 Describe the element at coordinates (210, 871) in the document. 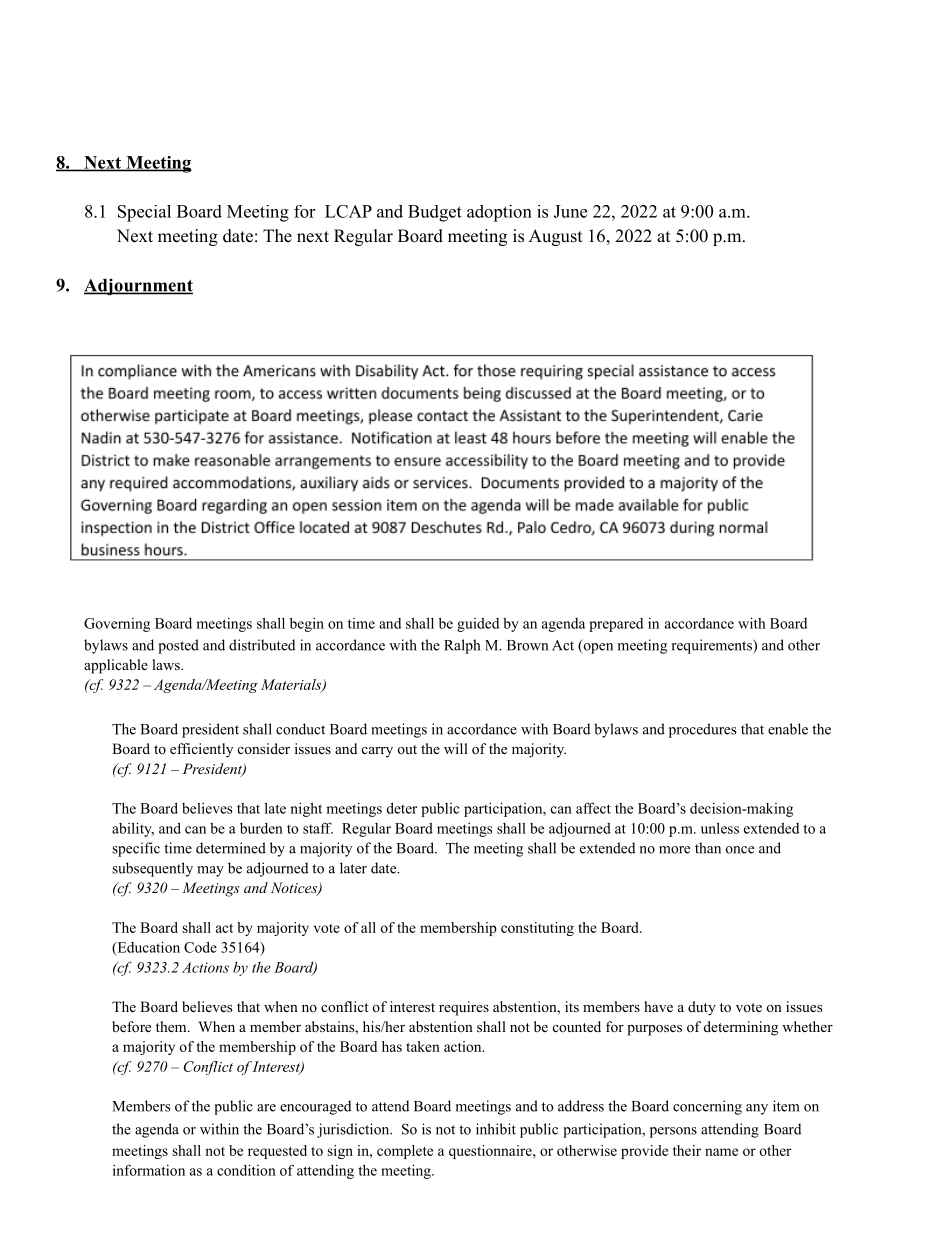

I see `may` at that location.
